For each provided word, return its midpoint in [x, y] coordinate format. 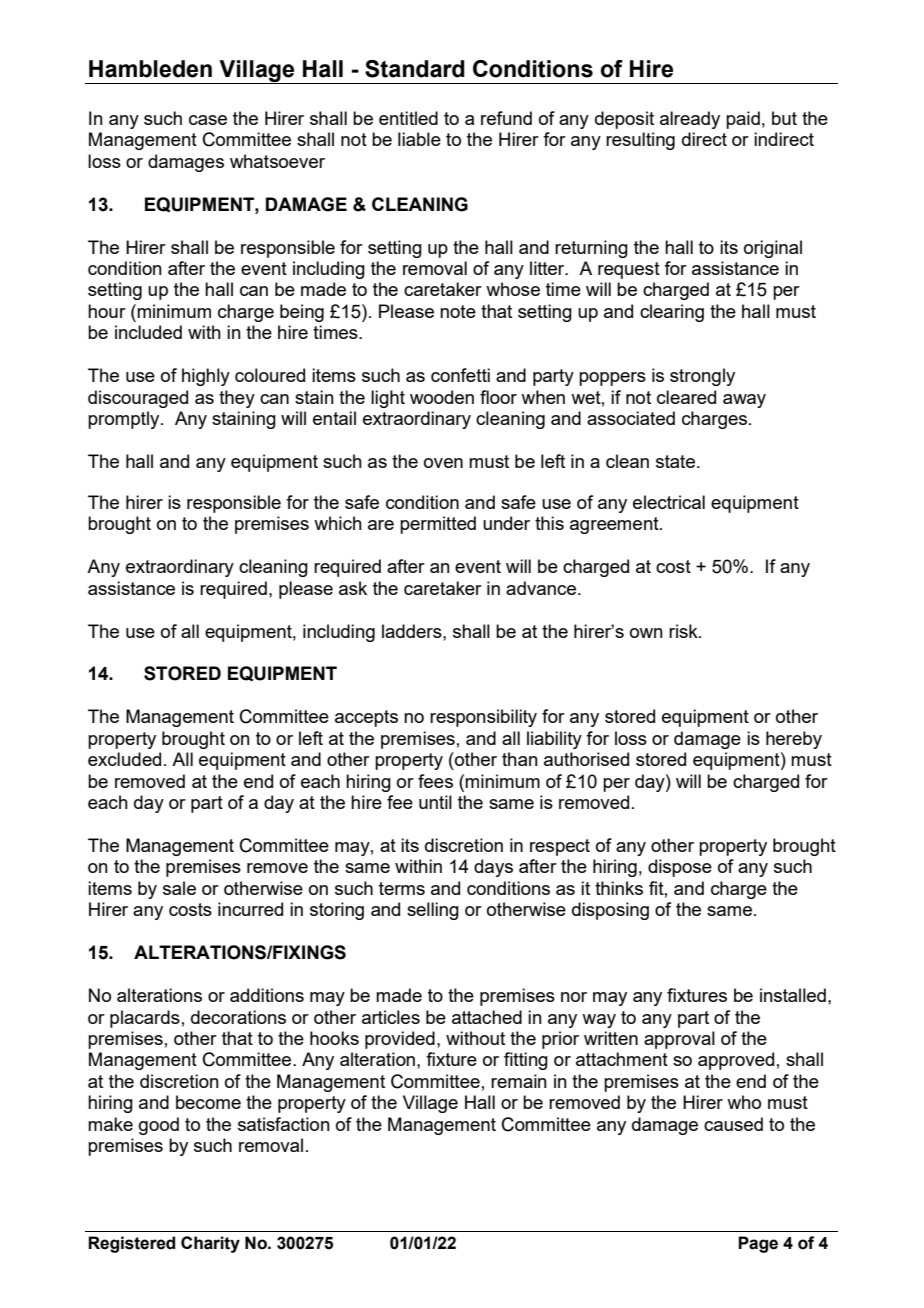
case [208, 120]
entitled [408, 118]
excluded [124, 759]
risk [684, 631]
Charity [210, 1244]
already [690, 120]
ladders [413, 631]
